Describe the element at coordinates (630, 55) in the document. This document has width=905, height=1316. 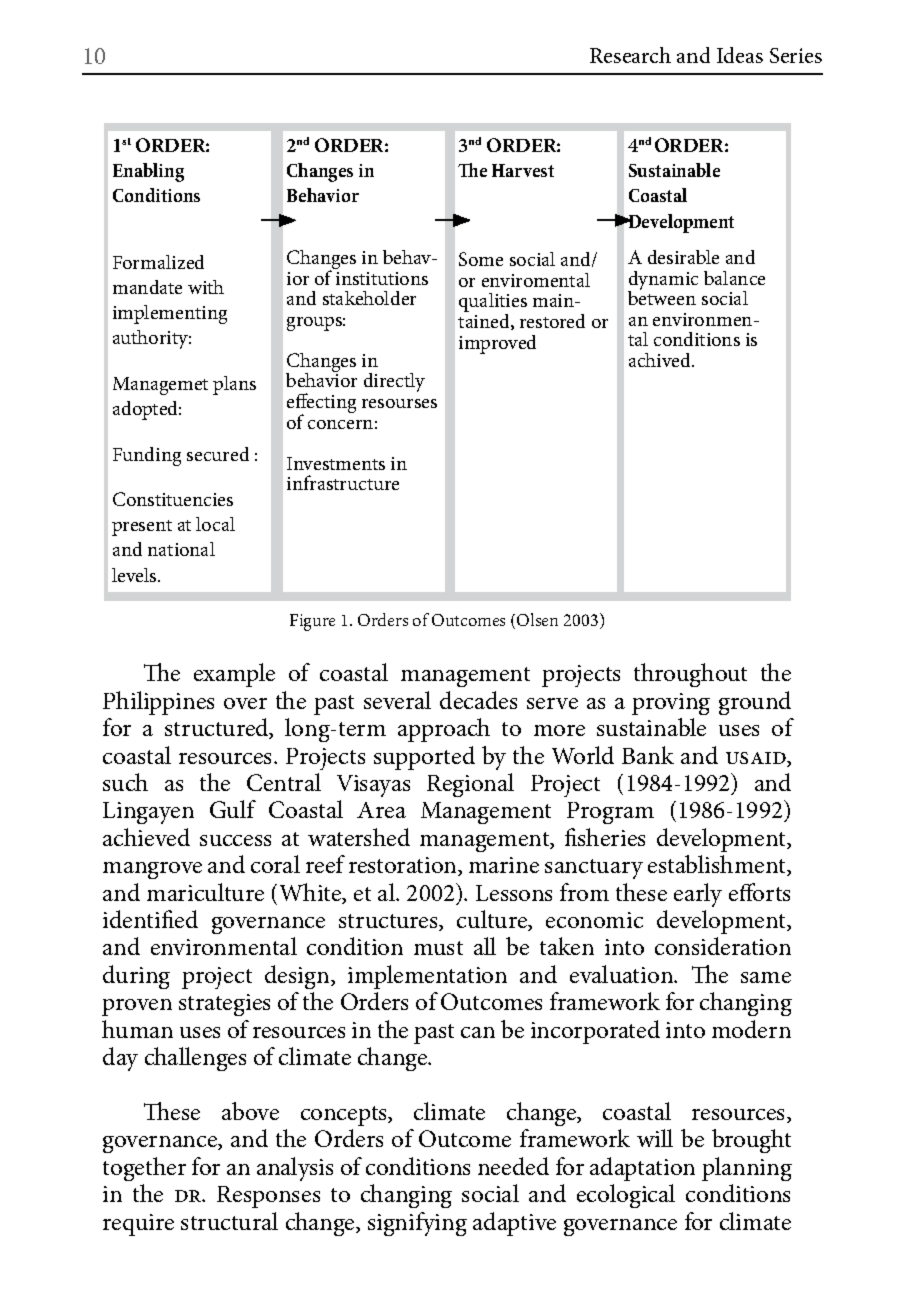
I see `Research` at that location.
